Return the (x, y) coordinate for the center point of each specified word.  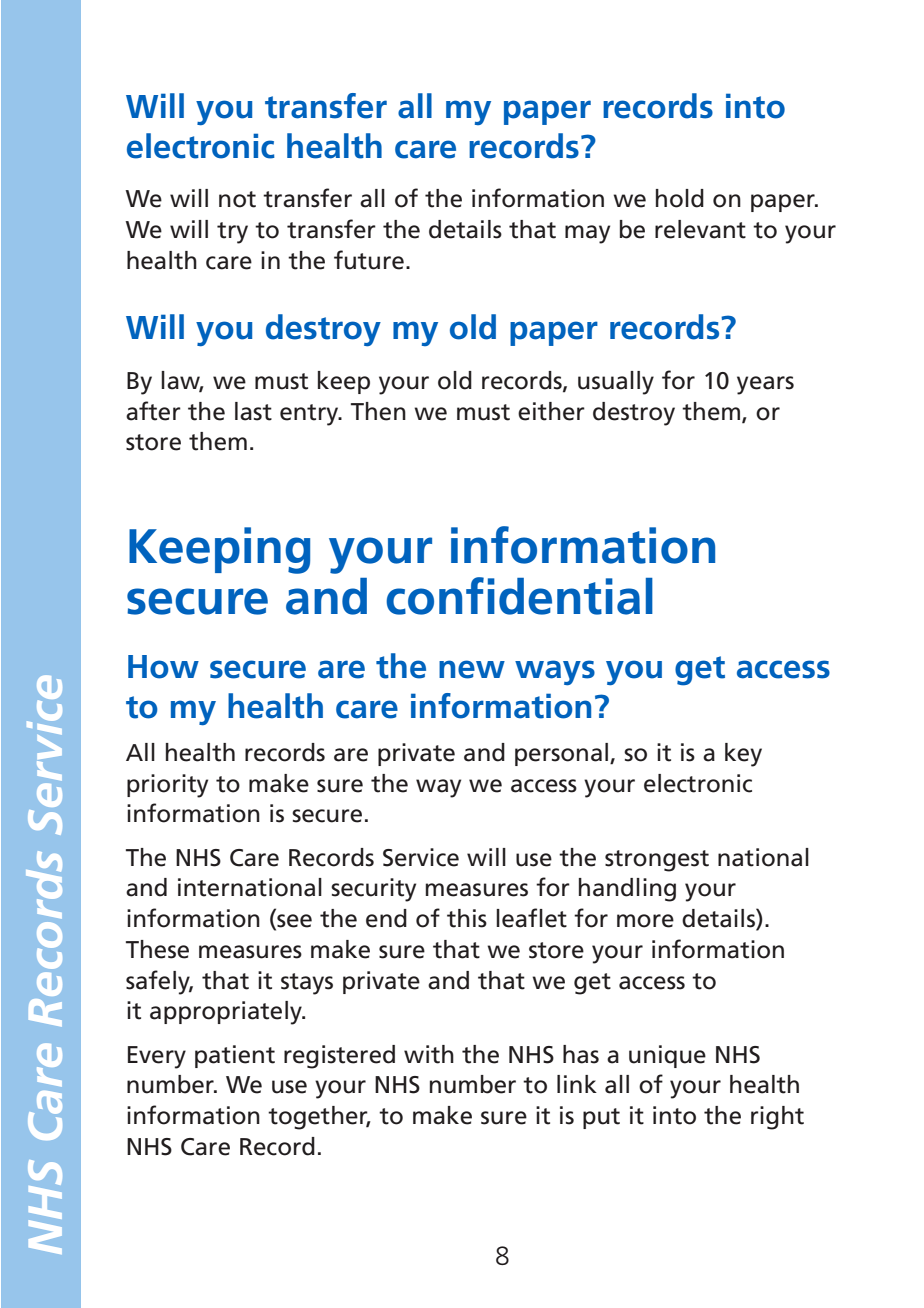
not (237, 199)
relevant (700, 229)
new (472, 669)
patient (235, 1056)
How (163, 667)
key (743, 755)
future (369, 260)
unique (667, 1056)
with (429, 1054)
